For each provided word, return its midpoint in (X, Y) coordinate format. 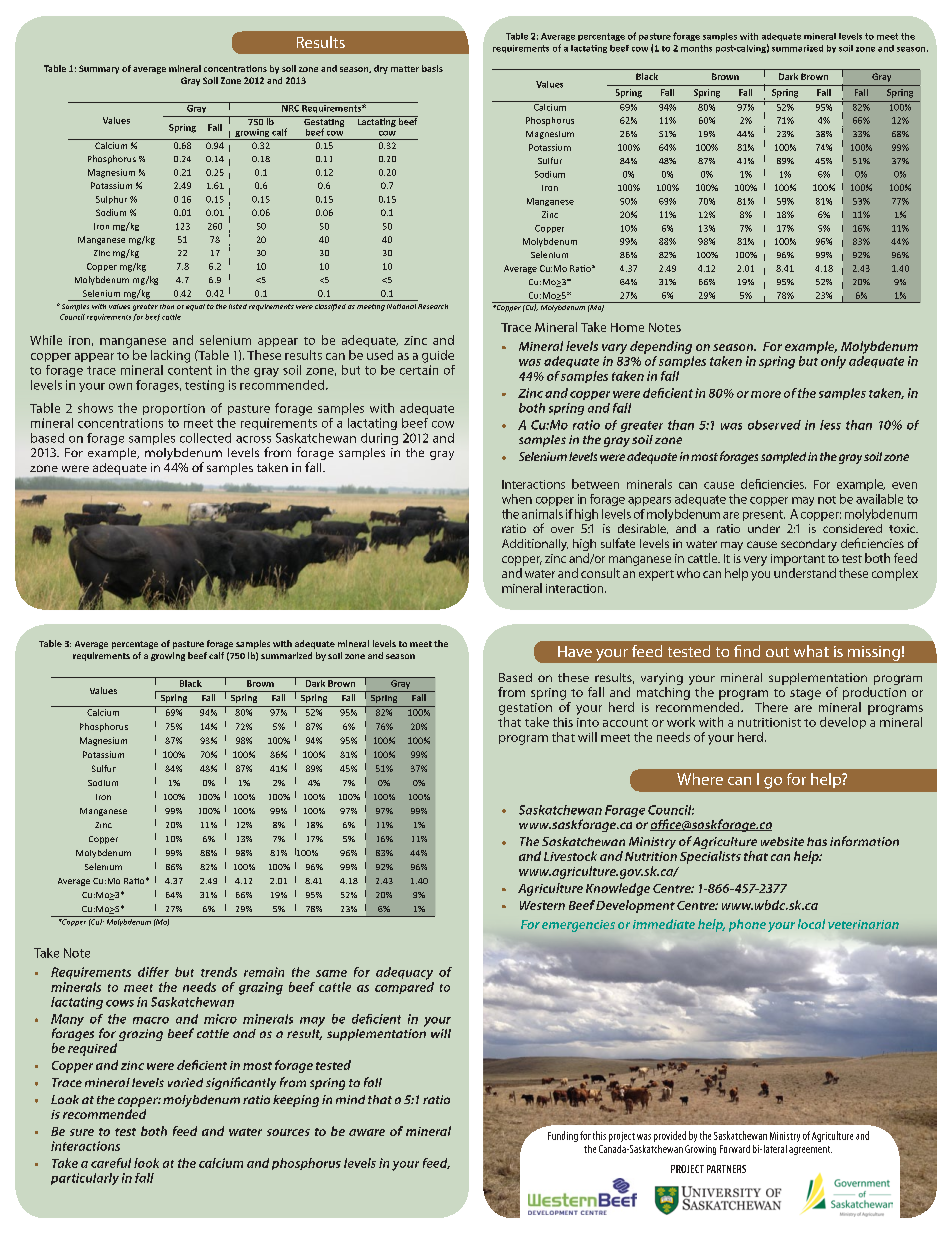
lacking (170, 356)
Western (542, 905)
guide (438, 356)
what (811, 651)
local (811, 924)
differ (153, 972)
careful (111, 1163)
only (833, 362)
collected (205, 438)
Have (575, 651)
